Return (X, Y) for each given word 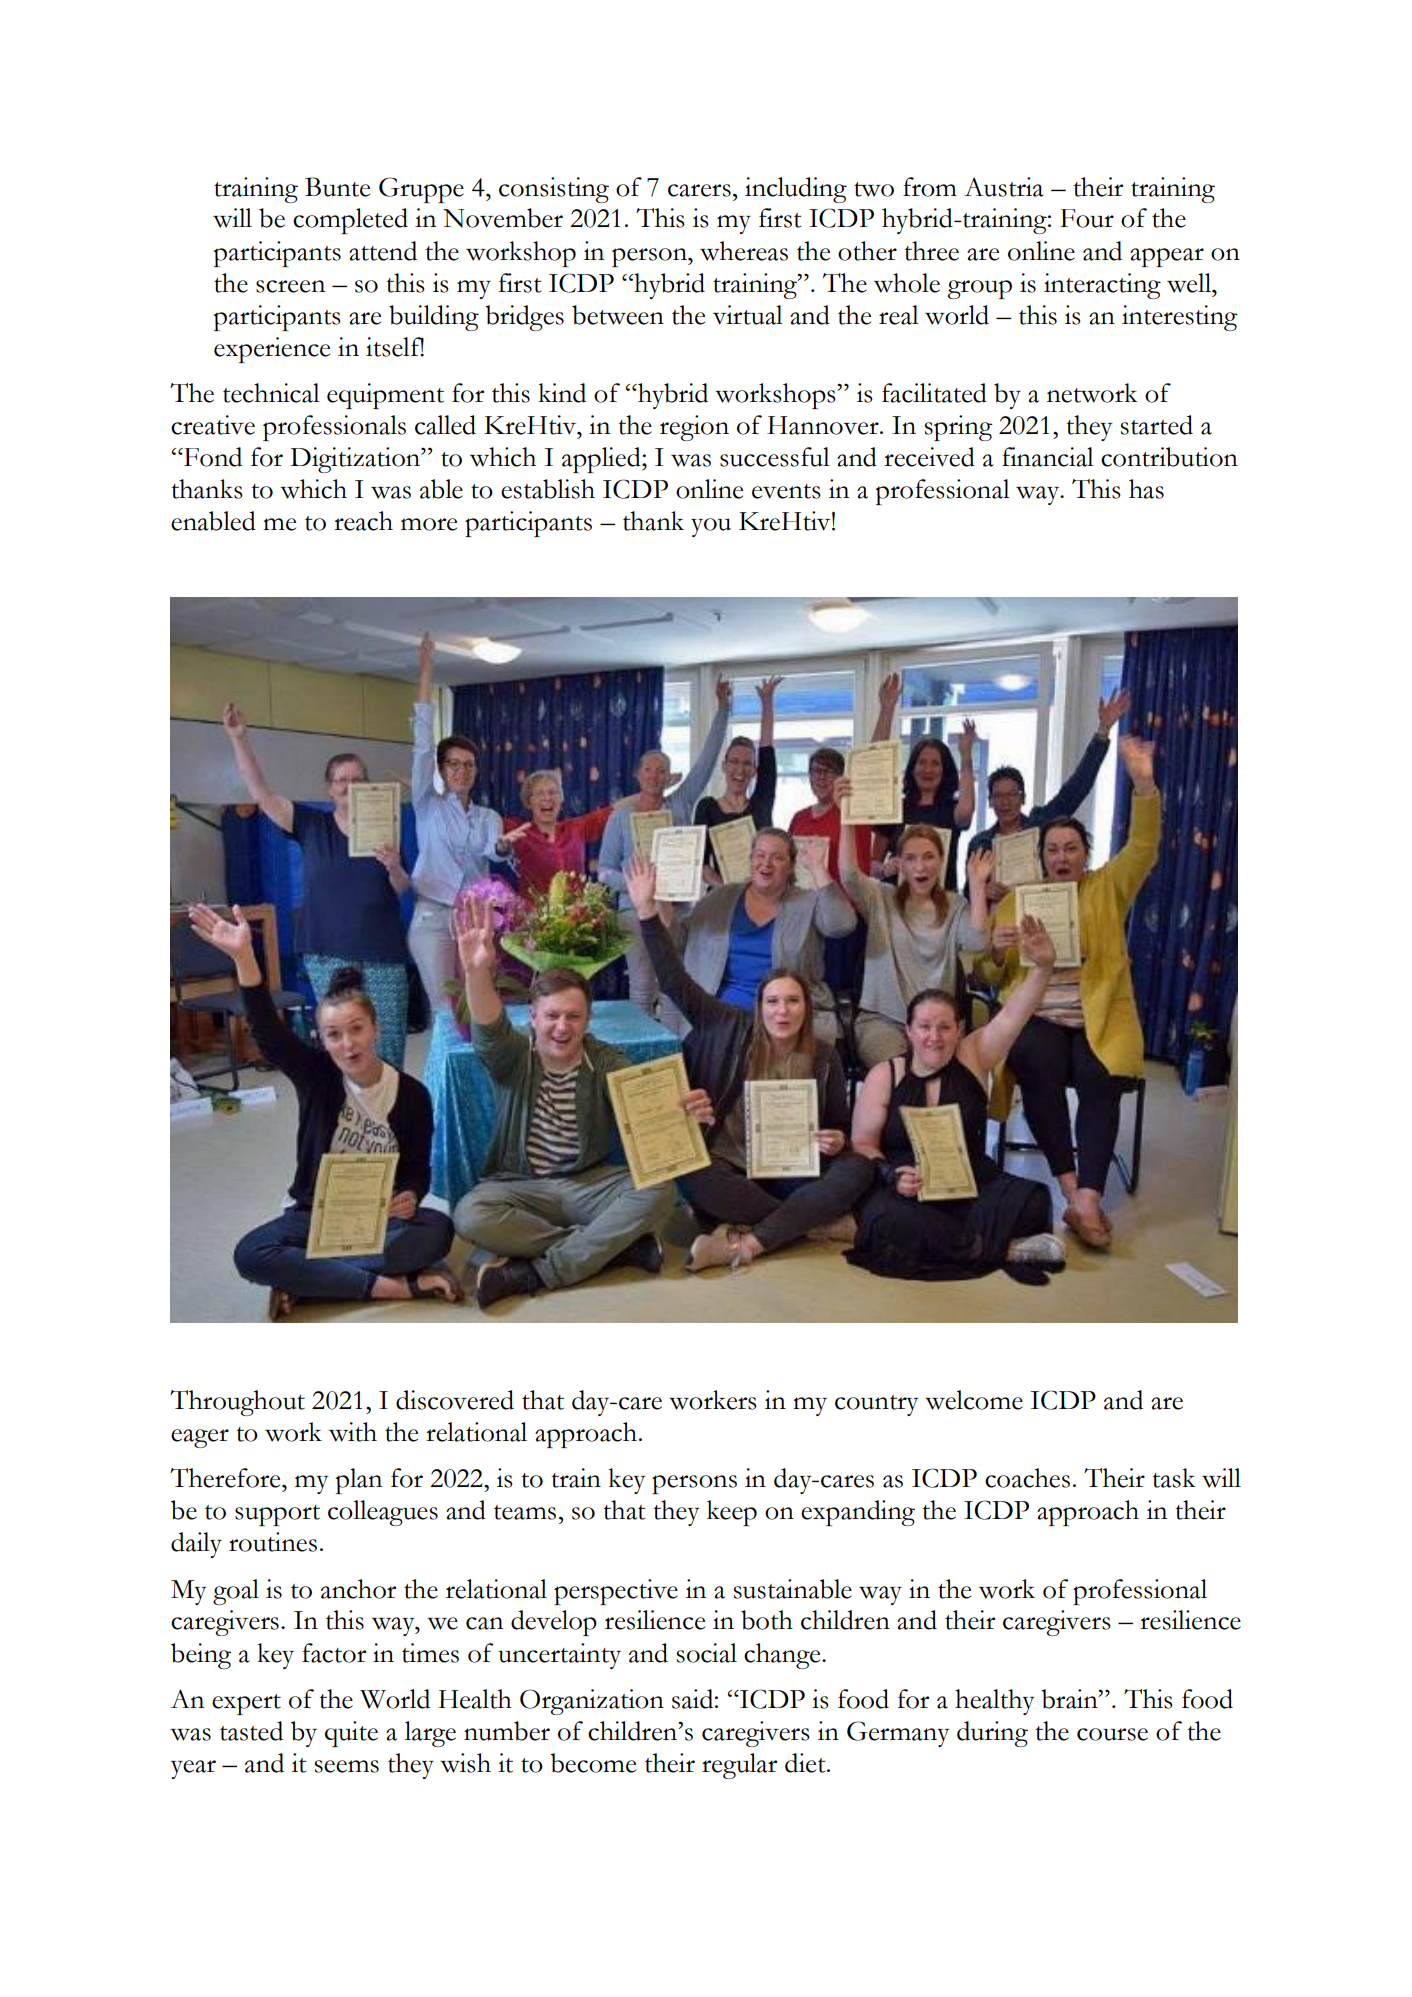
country (877, 1405)
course (1112, 1734)
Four (1087, 218)
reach (363, 521)
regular (739, 1766)
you (711, 527)
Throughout (237, 1403)
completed (350, 221)
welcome (974, 1400)
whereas (744, 251)
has (1146, 489)
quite (351, 1734)
